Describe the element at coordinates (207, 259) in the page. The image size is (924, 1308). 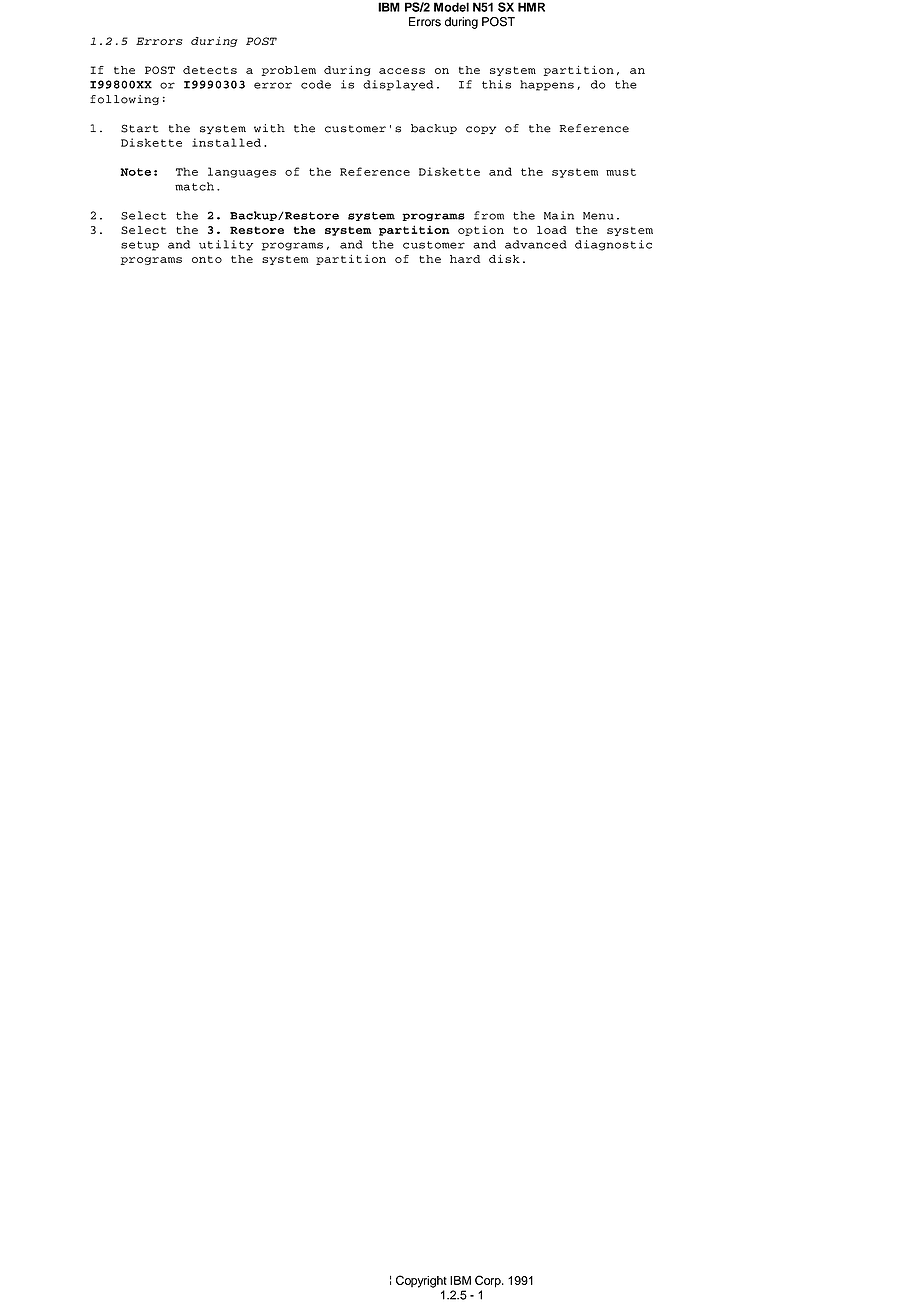
I see `onto` at that location.
